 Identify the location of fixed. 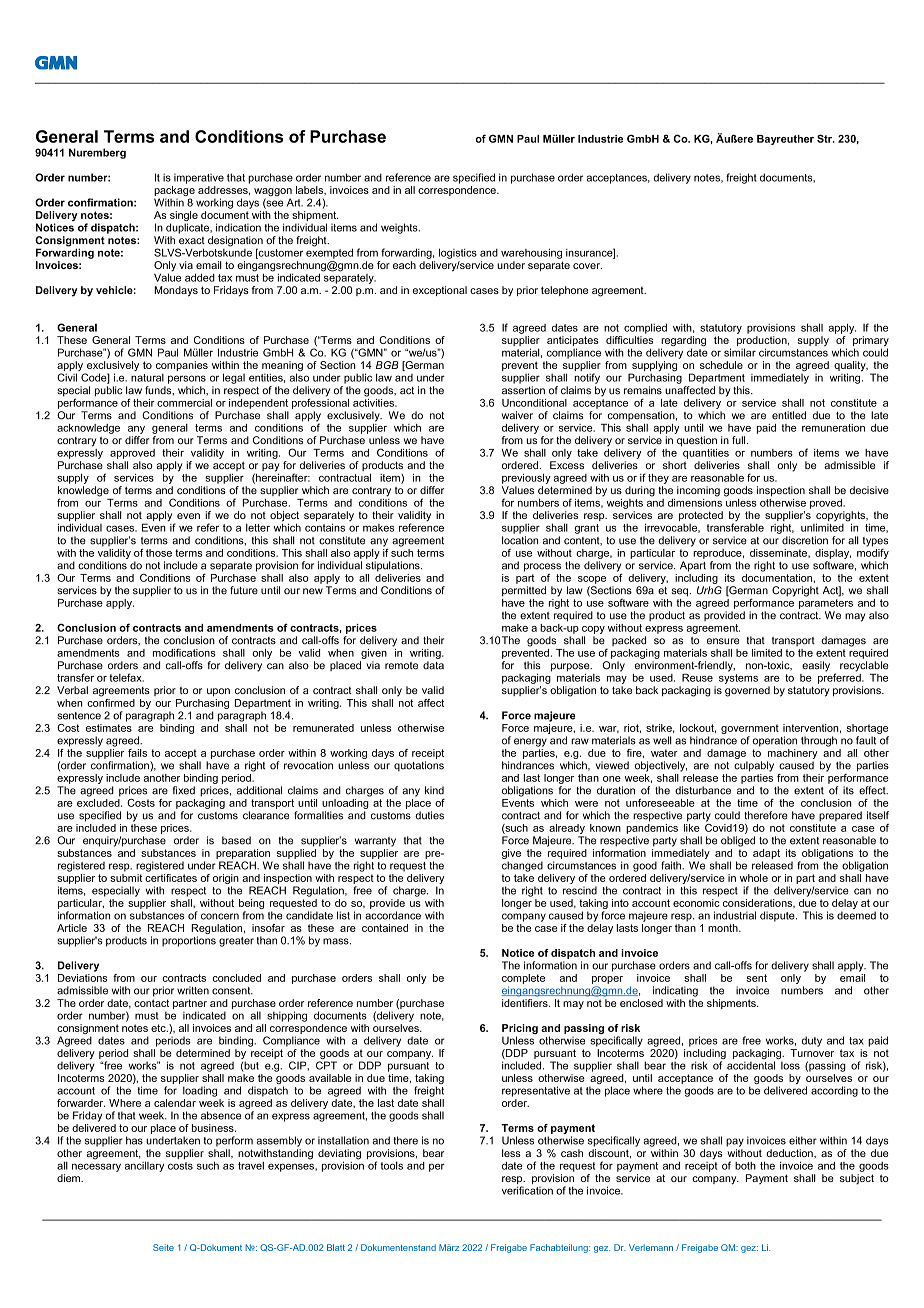
(184, 790).
